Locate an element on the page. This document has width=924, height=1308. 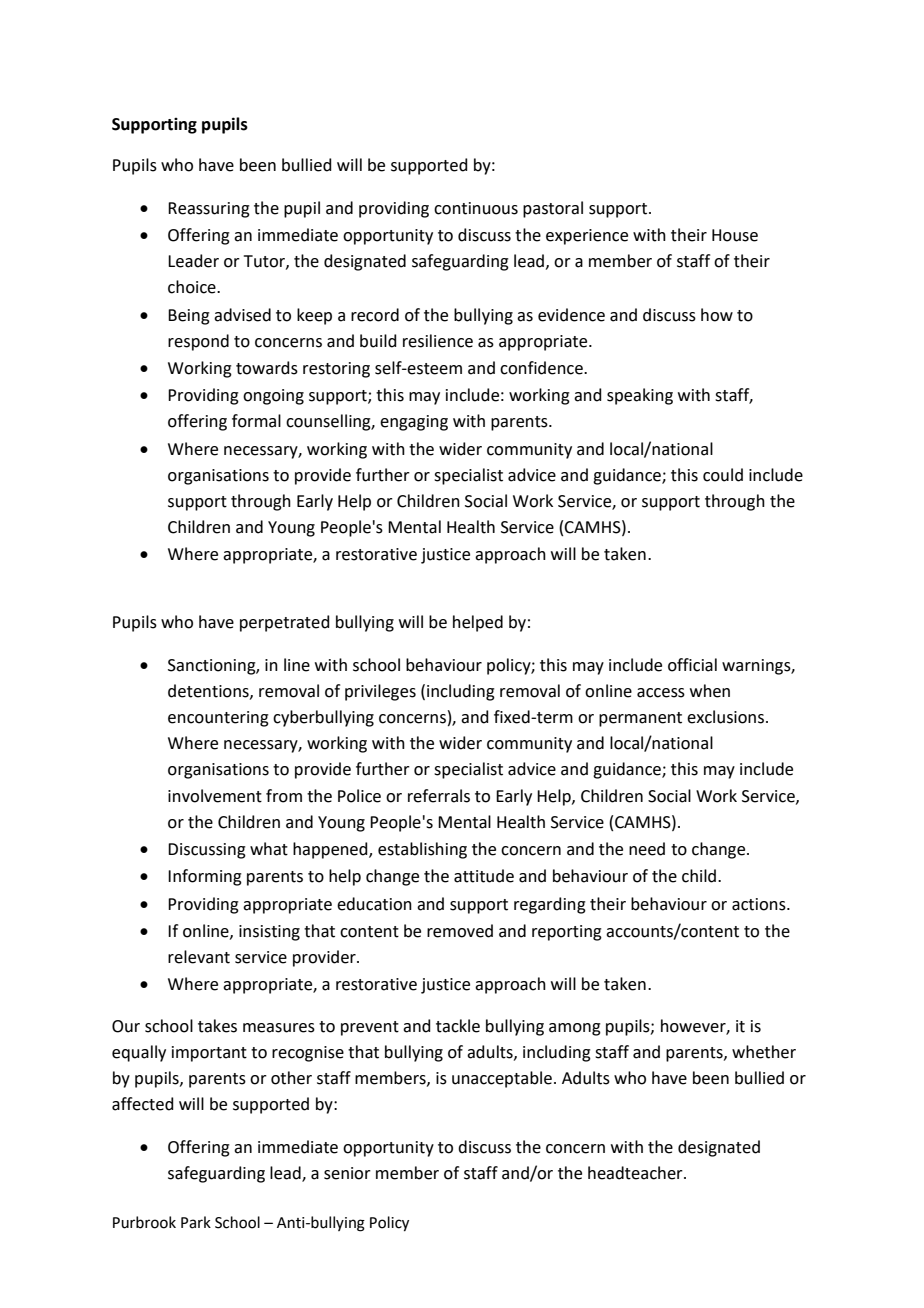
could is located at coordinates (723, 475).
